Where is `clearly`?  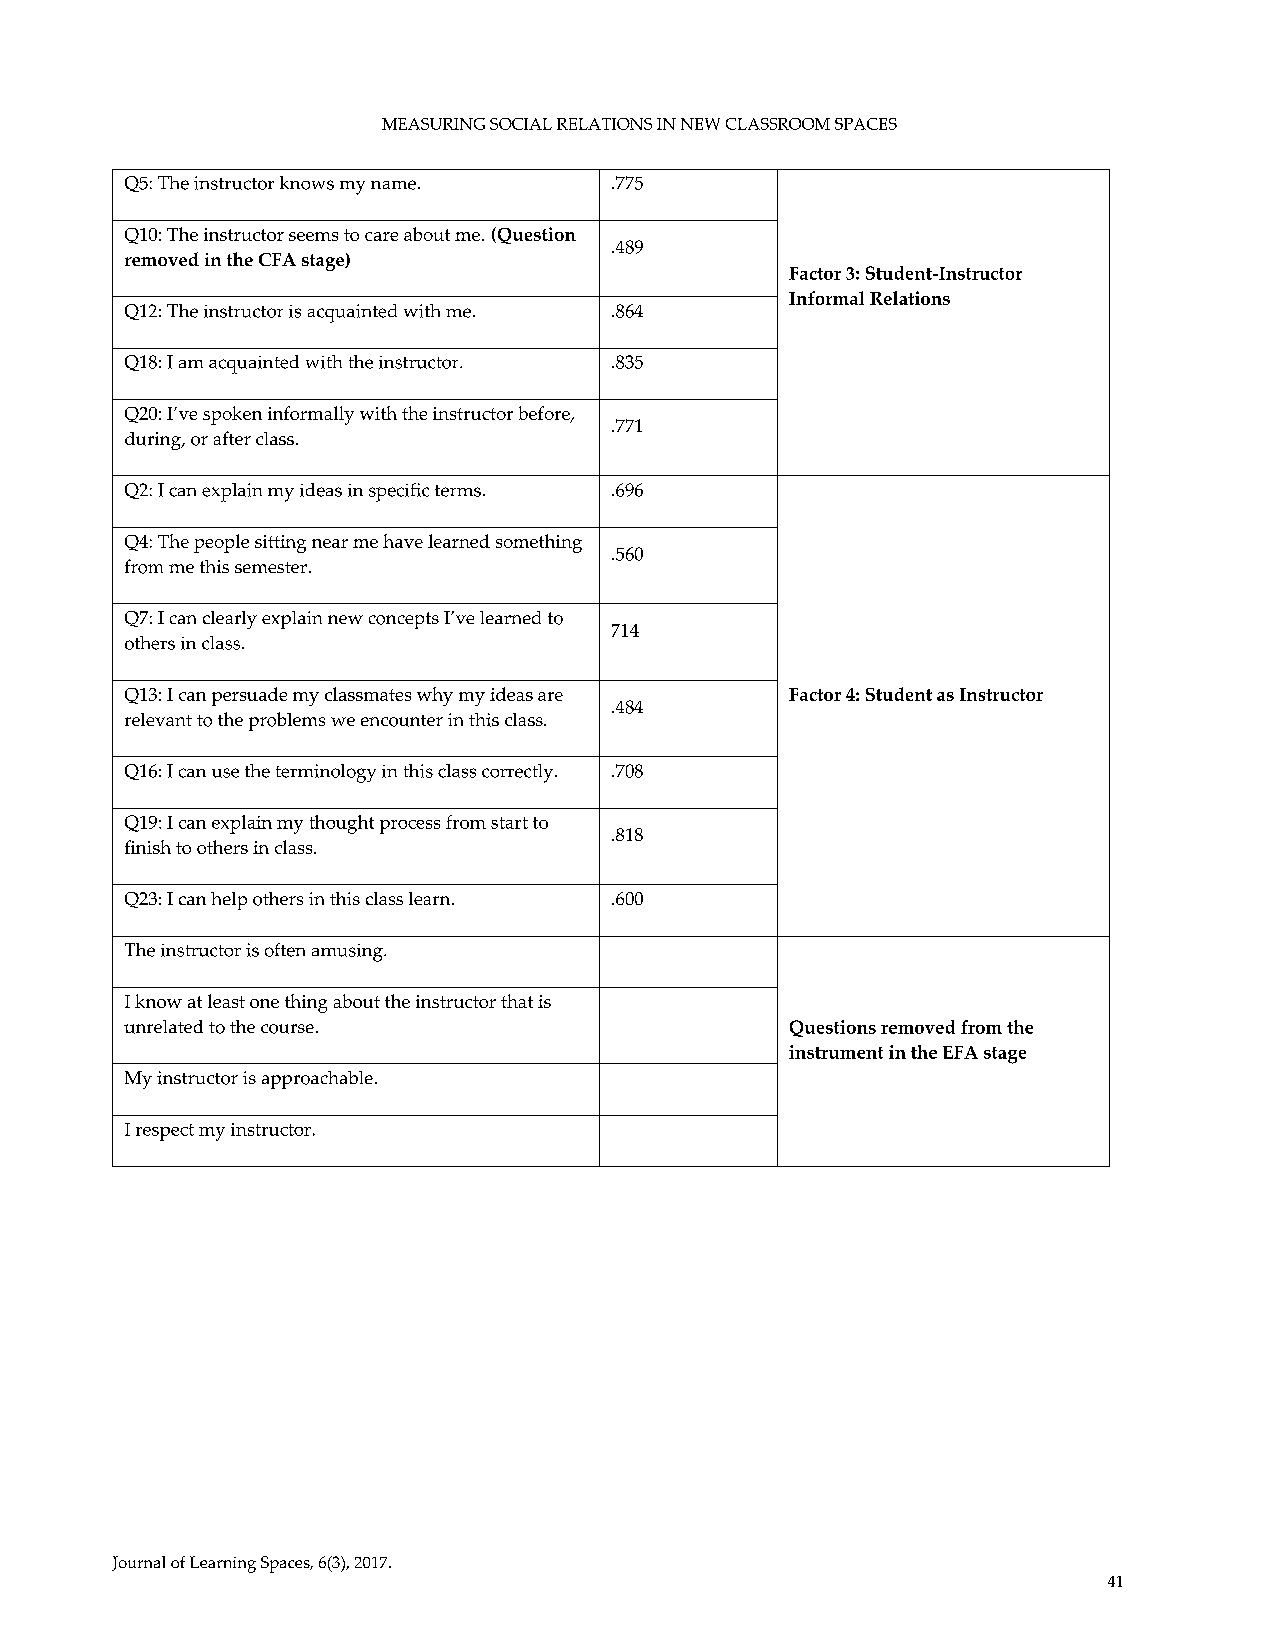
clearly is located at coordinates (230, 620).
